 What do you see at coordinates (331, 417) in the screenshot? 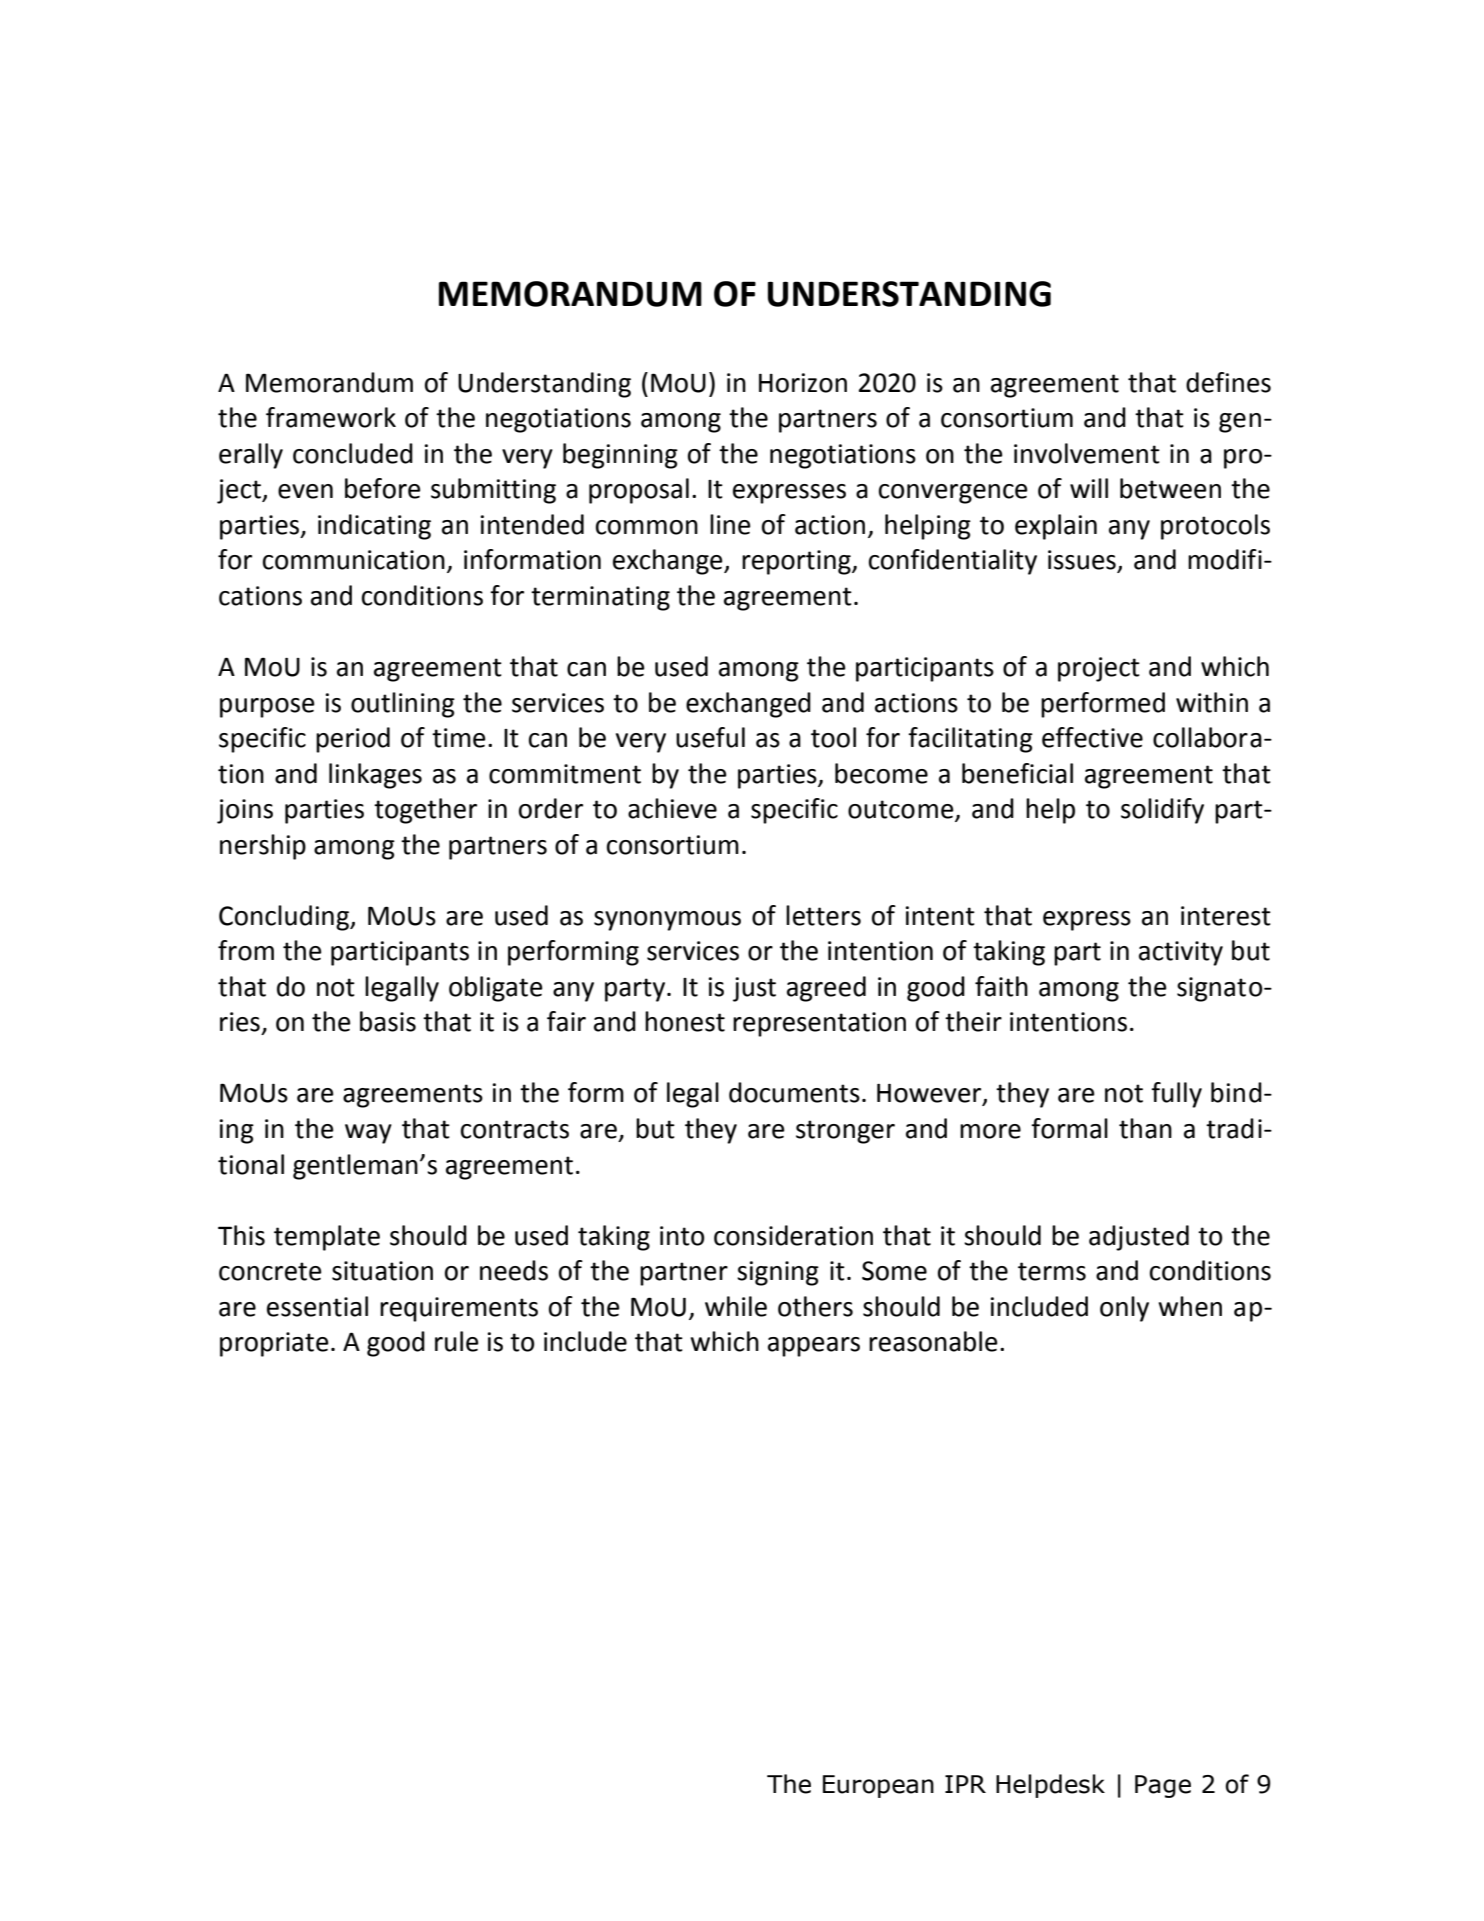
I see `framework` at bounding box center [331, 417].
